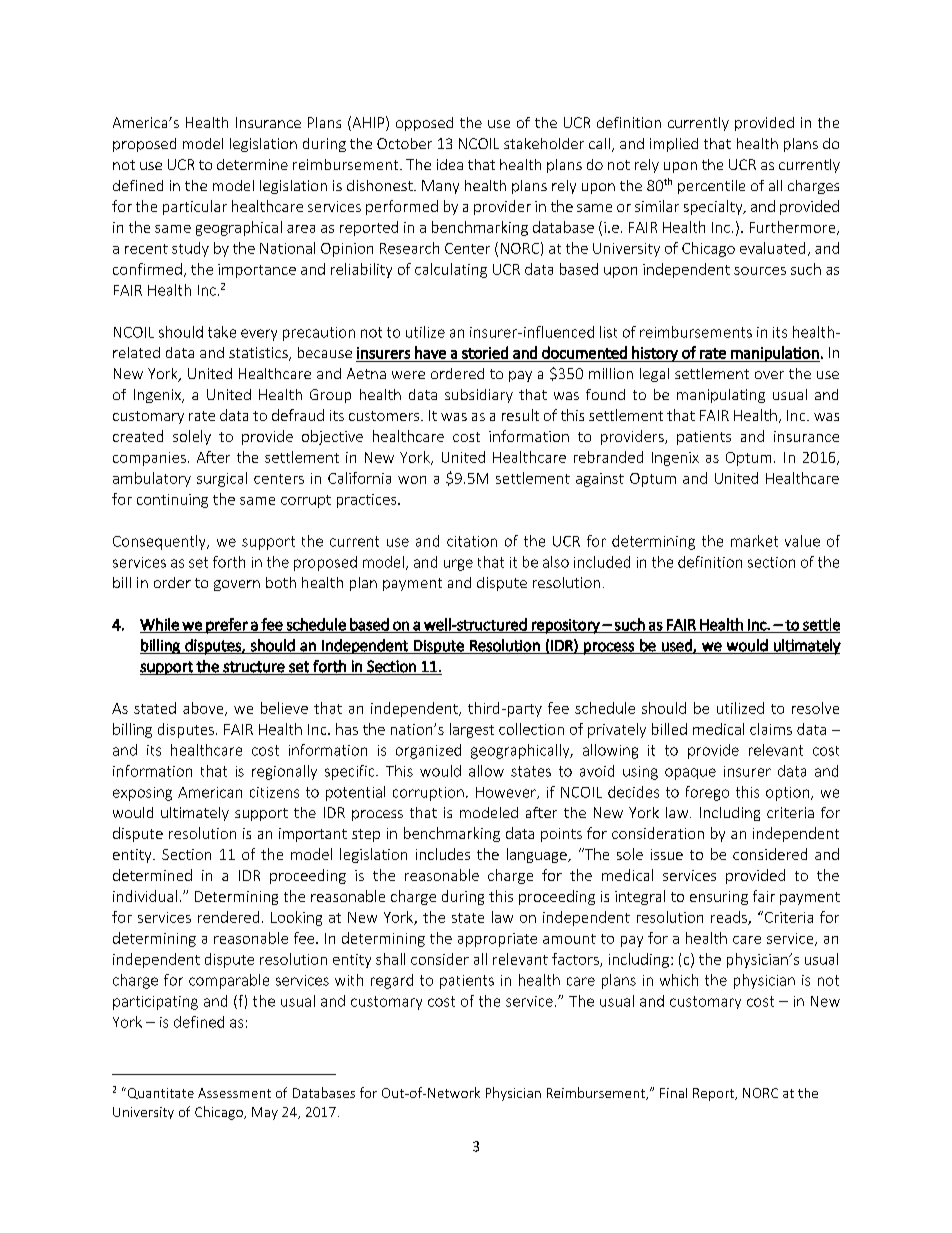 The image size is (952, 1233). What do you see at coordinates (458, 565) in the screenshot?
I see `urge` at bounding box center [458, 565].
